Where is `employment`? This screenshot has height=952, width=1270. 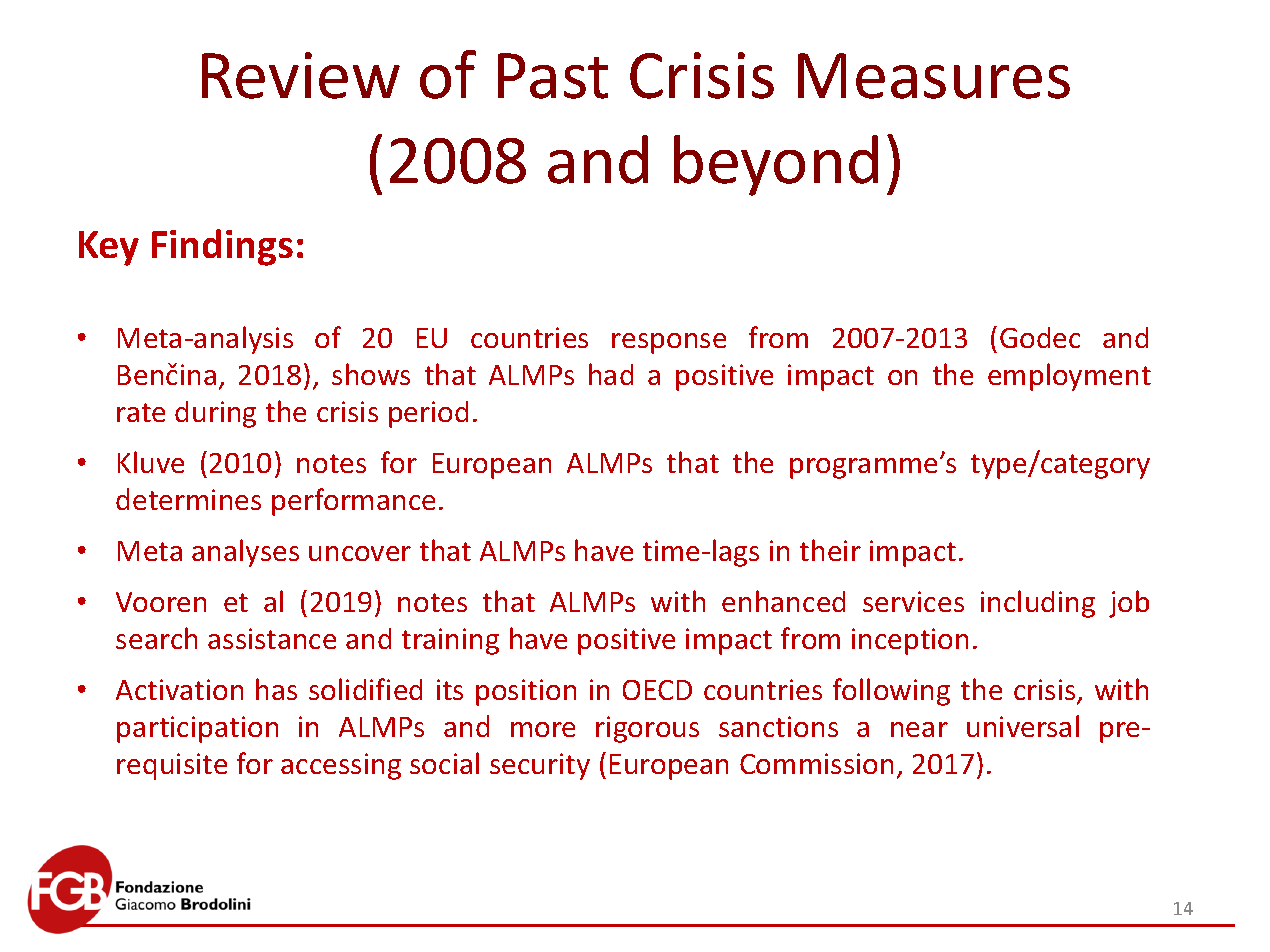
employment is located at coordinates (1069, 377).
